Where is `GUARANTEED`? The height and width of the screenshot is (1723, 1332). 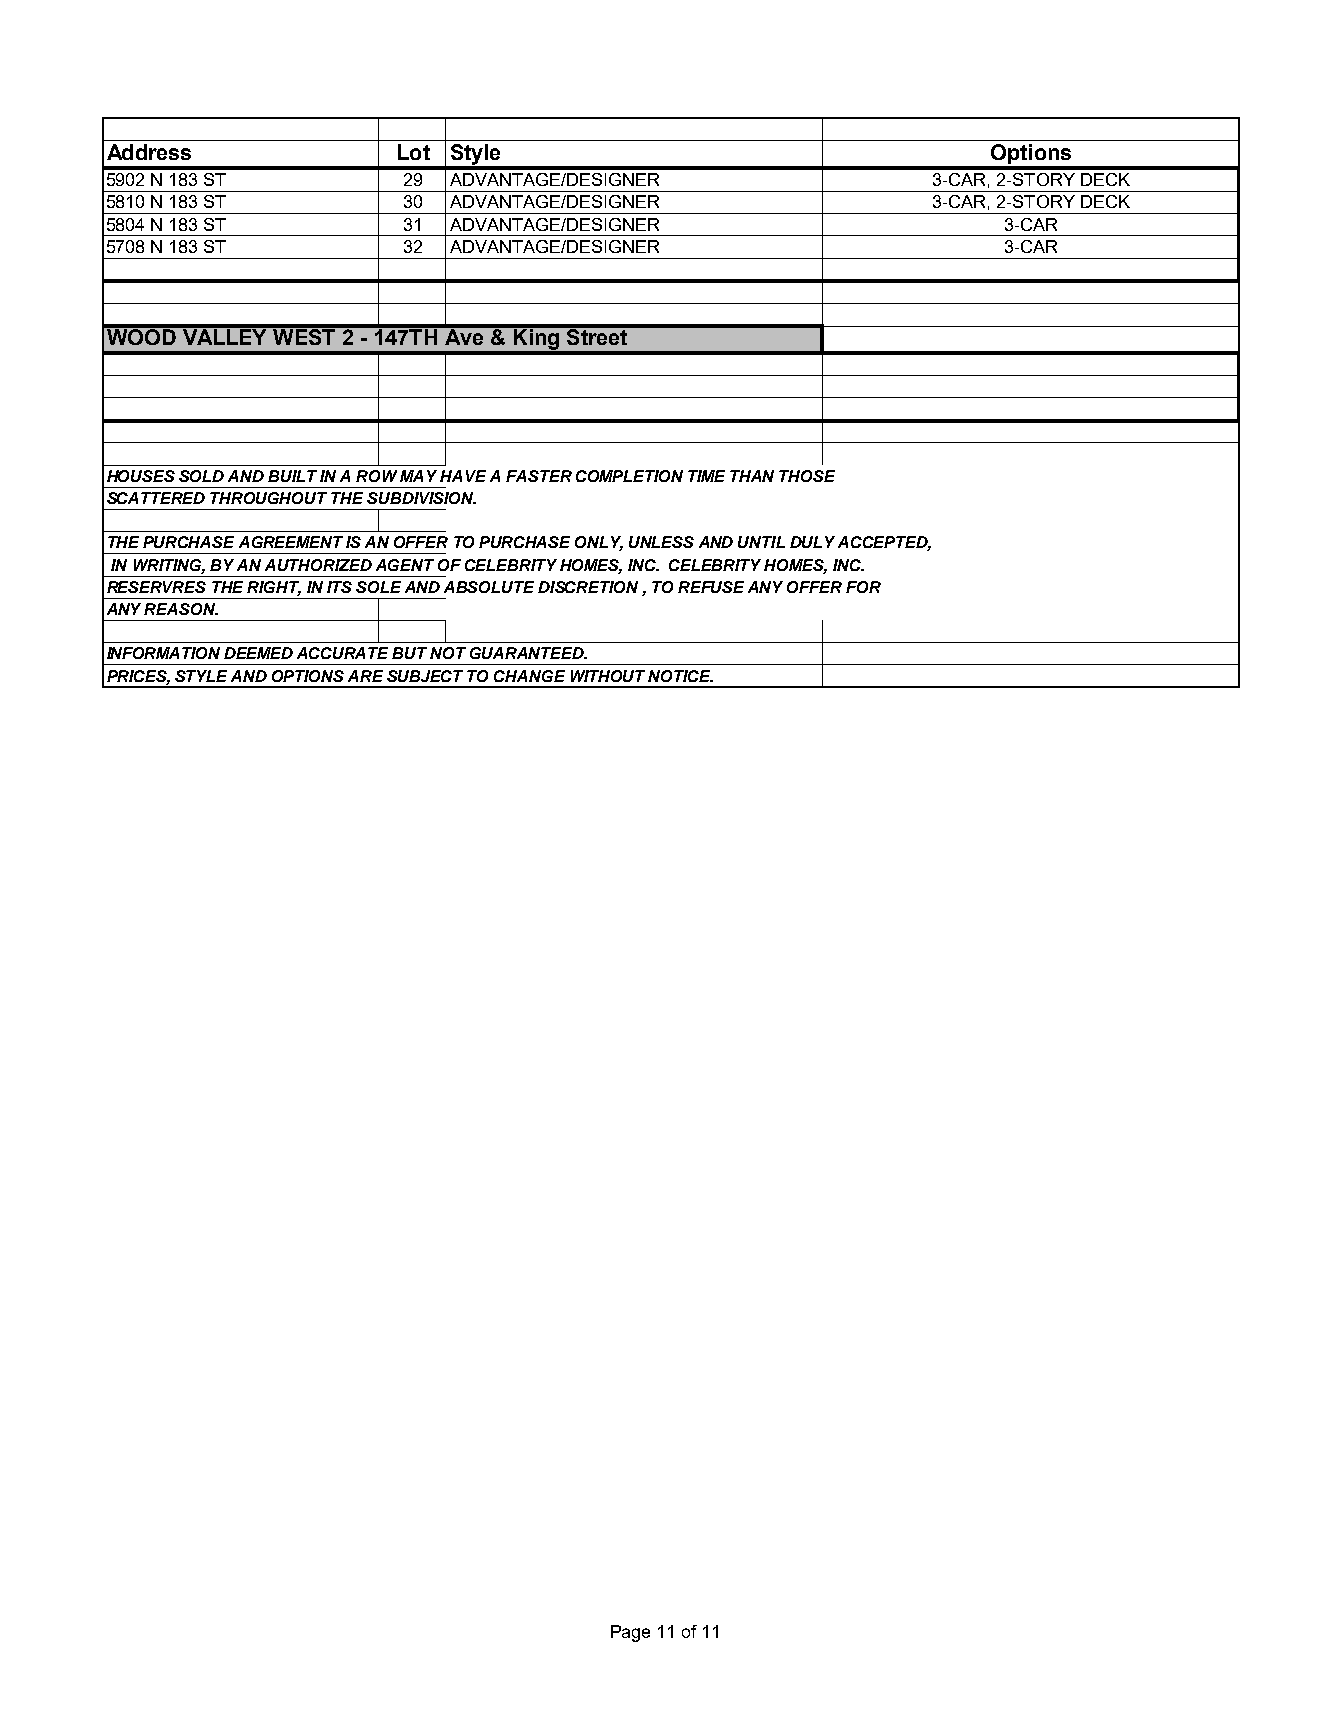 GUARANTEED is located at coordinates (528, 653).
